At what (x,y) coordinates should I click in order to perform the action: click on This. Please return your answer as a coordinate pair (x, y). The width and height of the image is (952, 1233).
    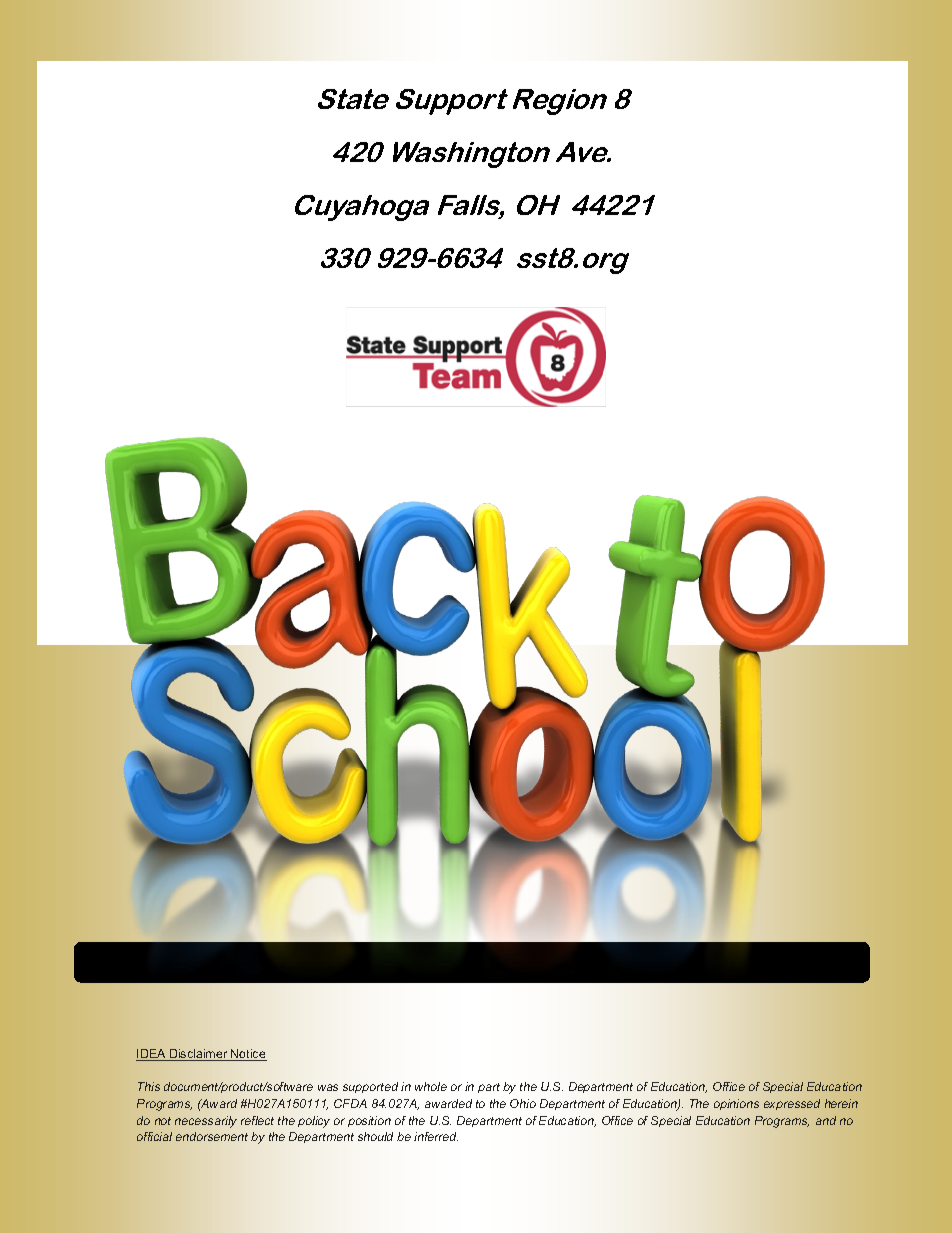
    Looking at the image, I should click on (149, 1086).
